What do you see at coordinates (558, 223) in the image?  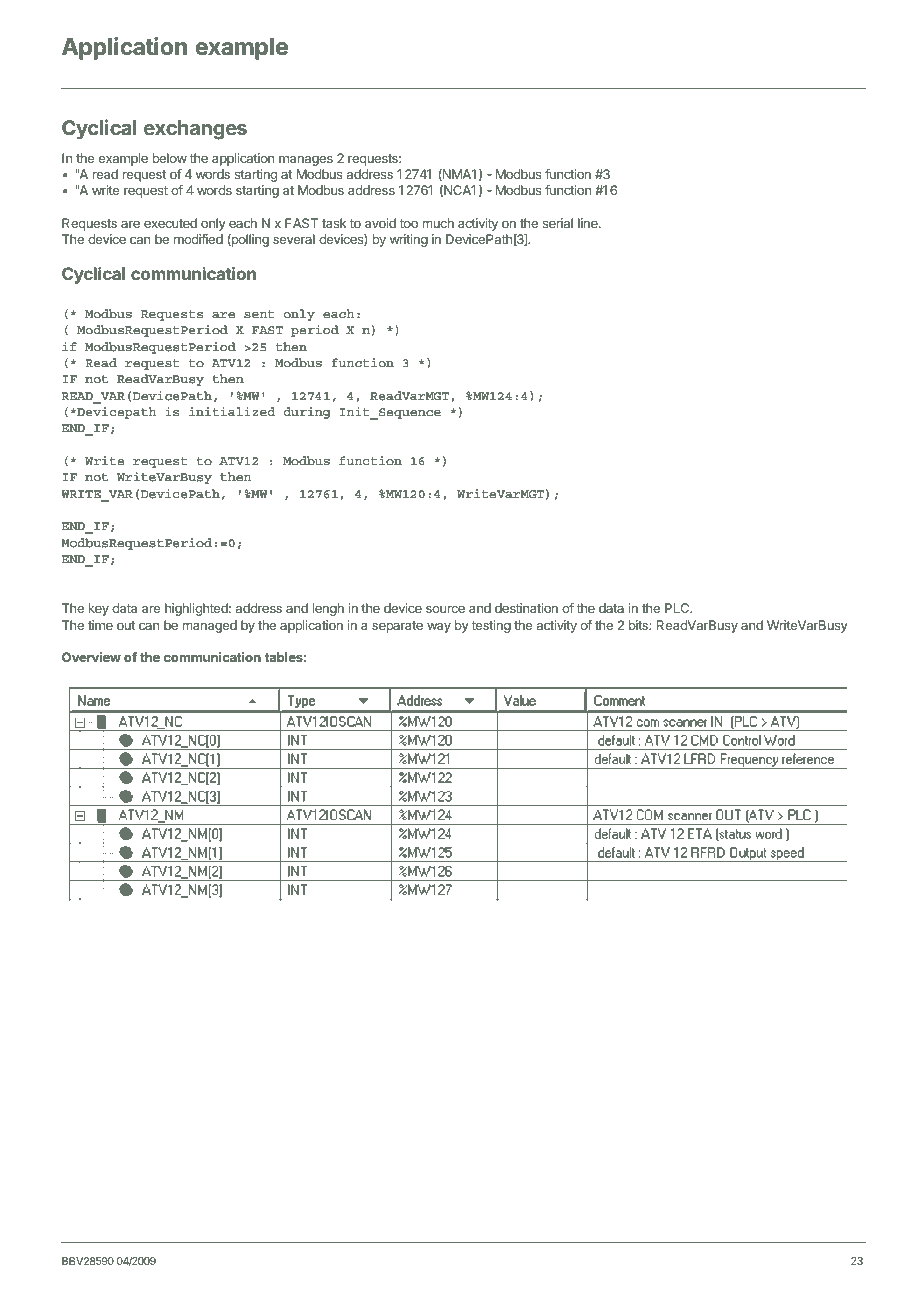 I see `serial` at bounding box center [558, 223].
